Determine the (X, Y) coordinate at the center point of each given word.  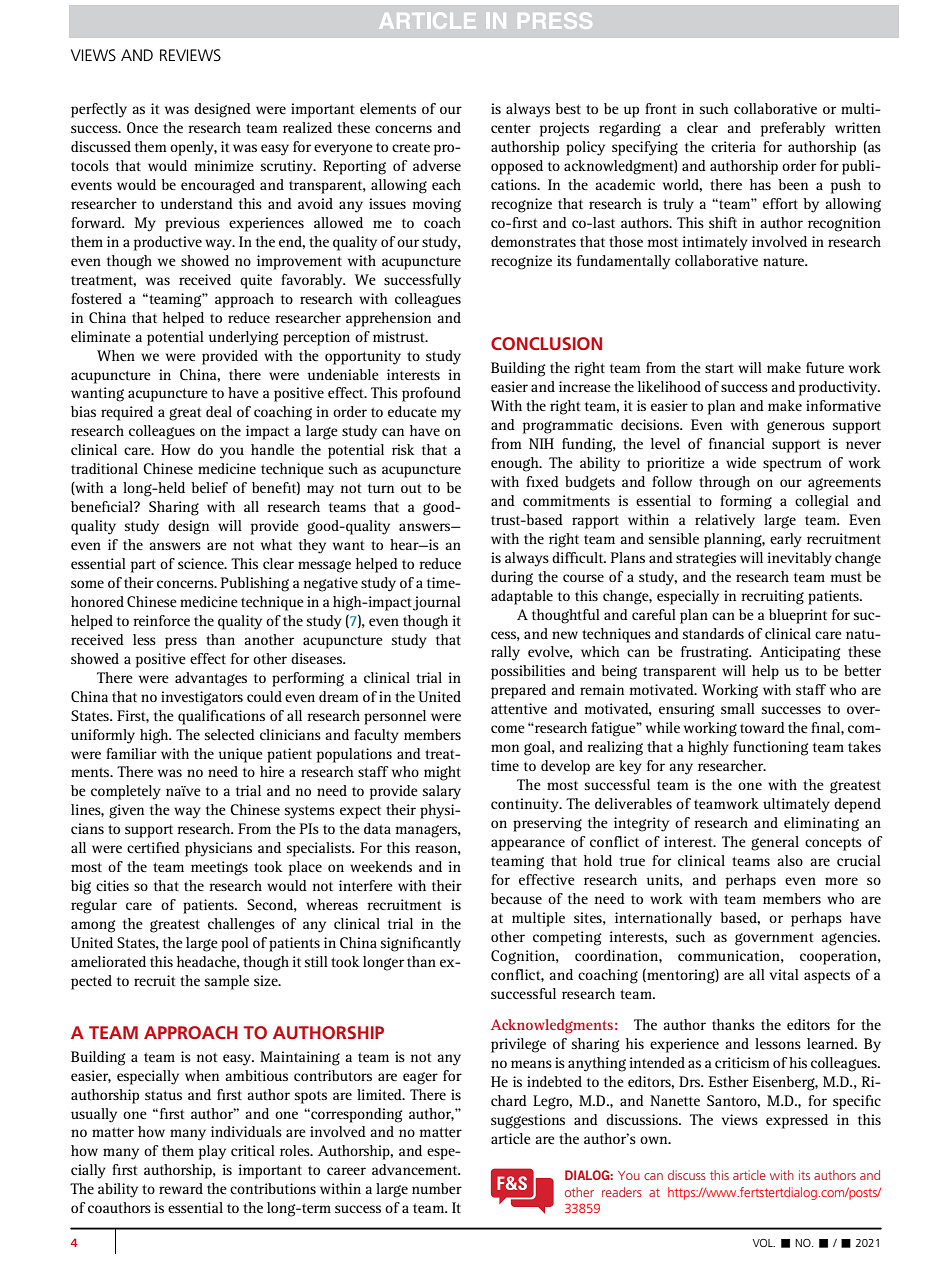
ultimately (796, 805)
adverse (437, 165)
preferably (793, 129)
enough (516, 464)
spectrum (792, 465)
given (126, 811)
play (212, 1152)
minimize (224, 165)
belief (209, 487)
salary (442, 792)
